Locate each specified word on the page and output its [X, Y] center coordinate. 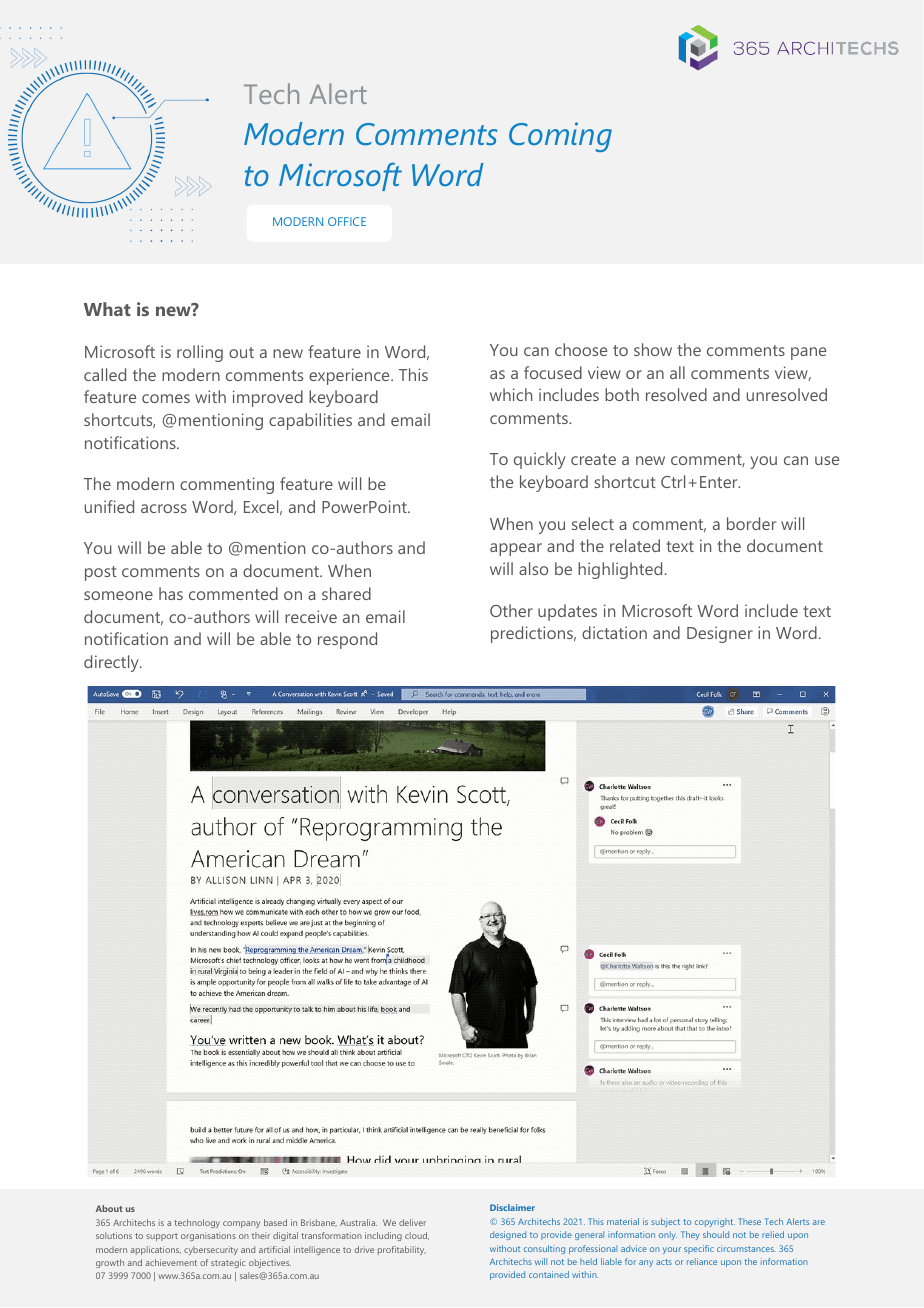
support [162, 1237]
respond [347, 640]
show [653, 349]
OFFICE [347, 221]
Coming [560, 137]
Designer [720, 634]
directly [112, 663]
